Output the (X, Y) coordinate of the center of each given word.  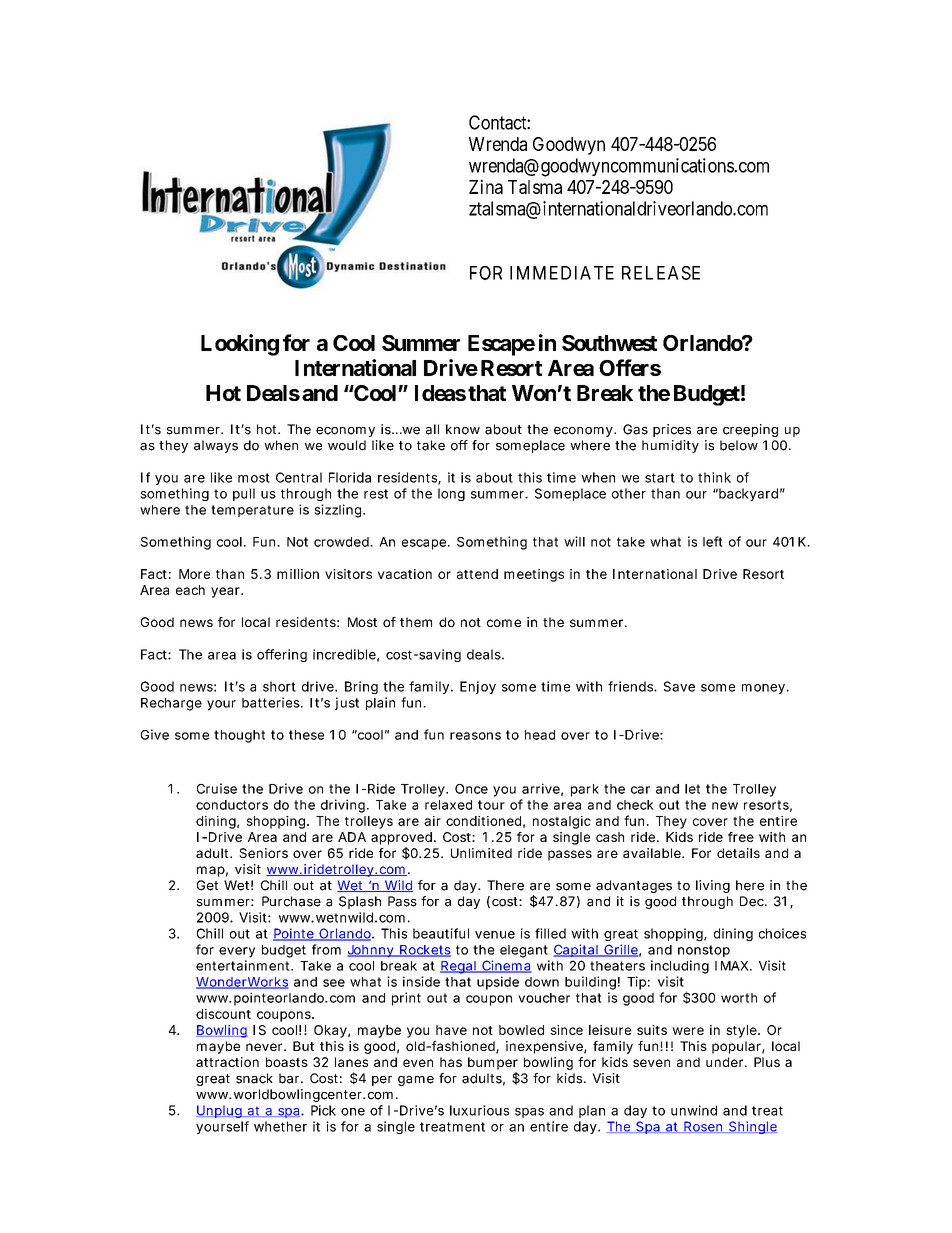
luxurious (479, 1110)
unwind (694, 1110)
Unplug (219, 1111)
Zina (486, 186)
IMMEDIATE (562, 273)
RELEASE (661, 273)
